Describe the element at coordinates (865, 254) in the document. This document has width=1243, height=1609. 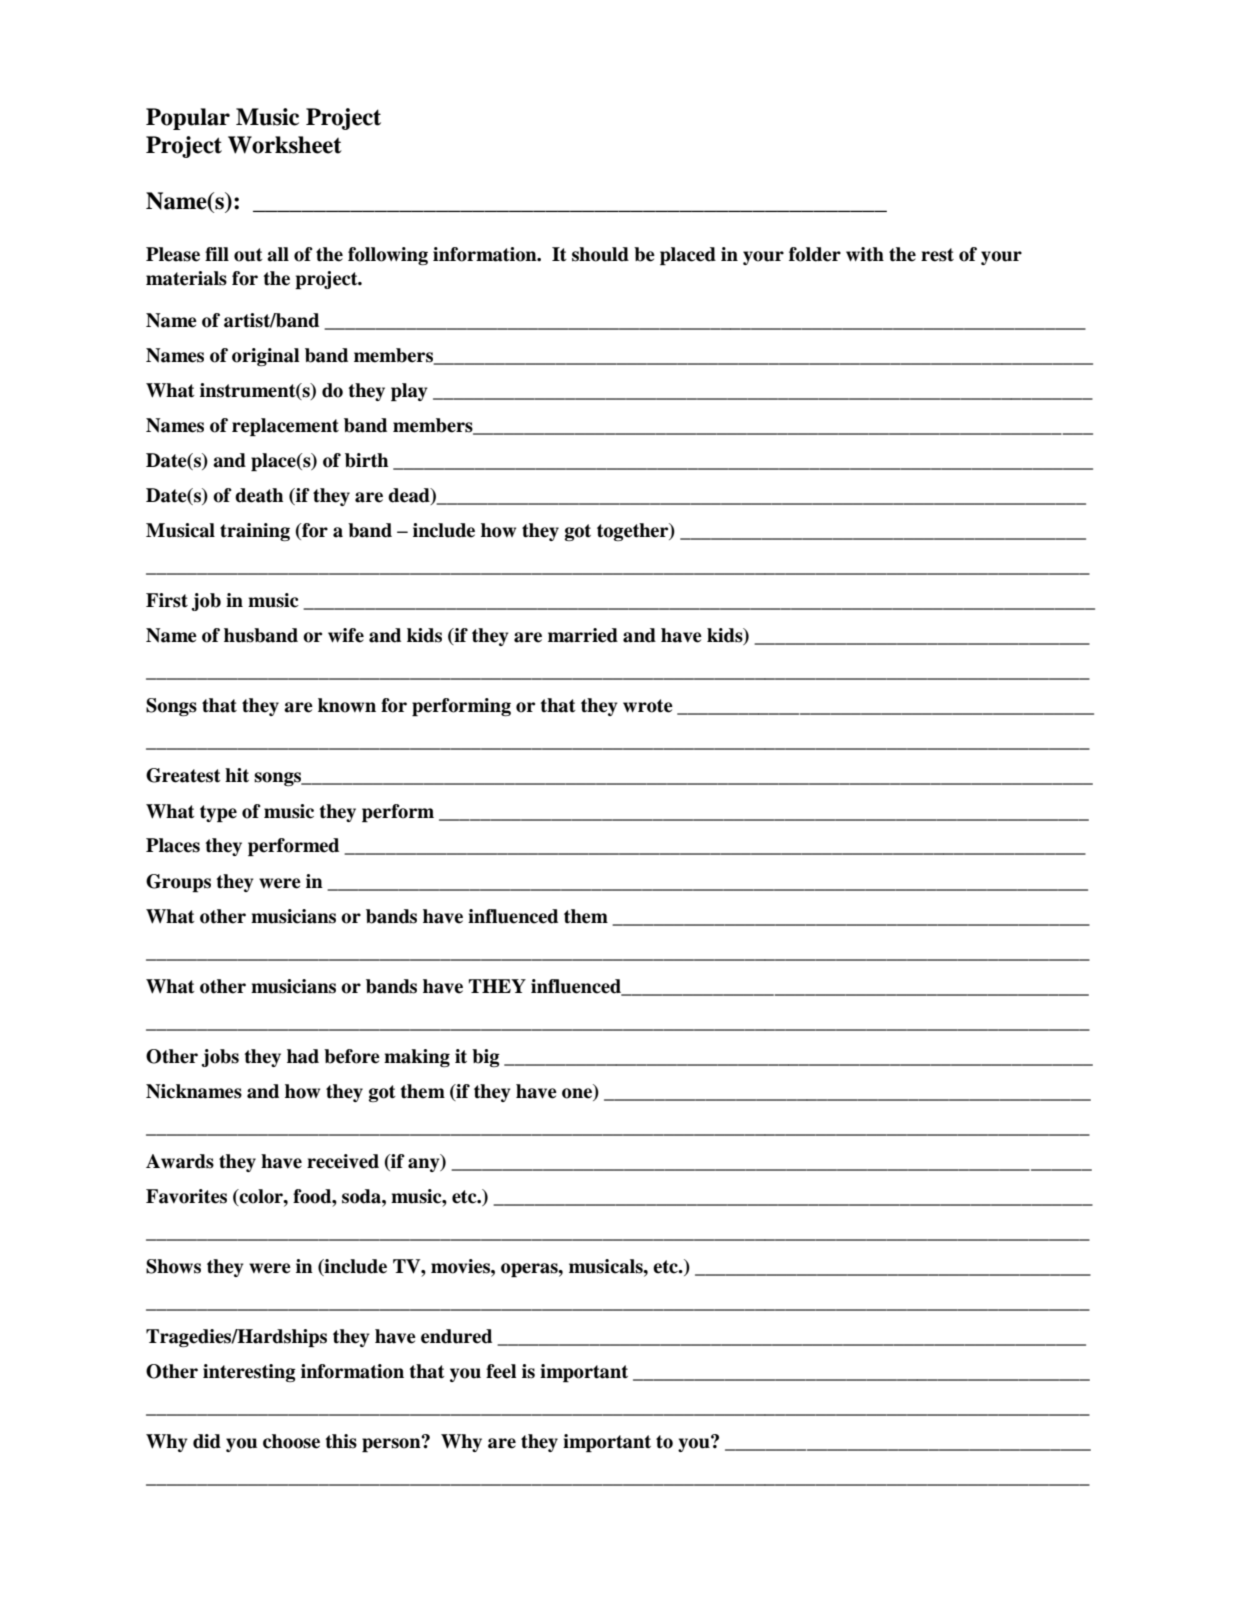
I see `with` at that location.
